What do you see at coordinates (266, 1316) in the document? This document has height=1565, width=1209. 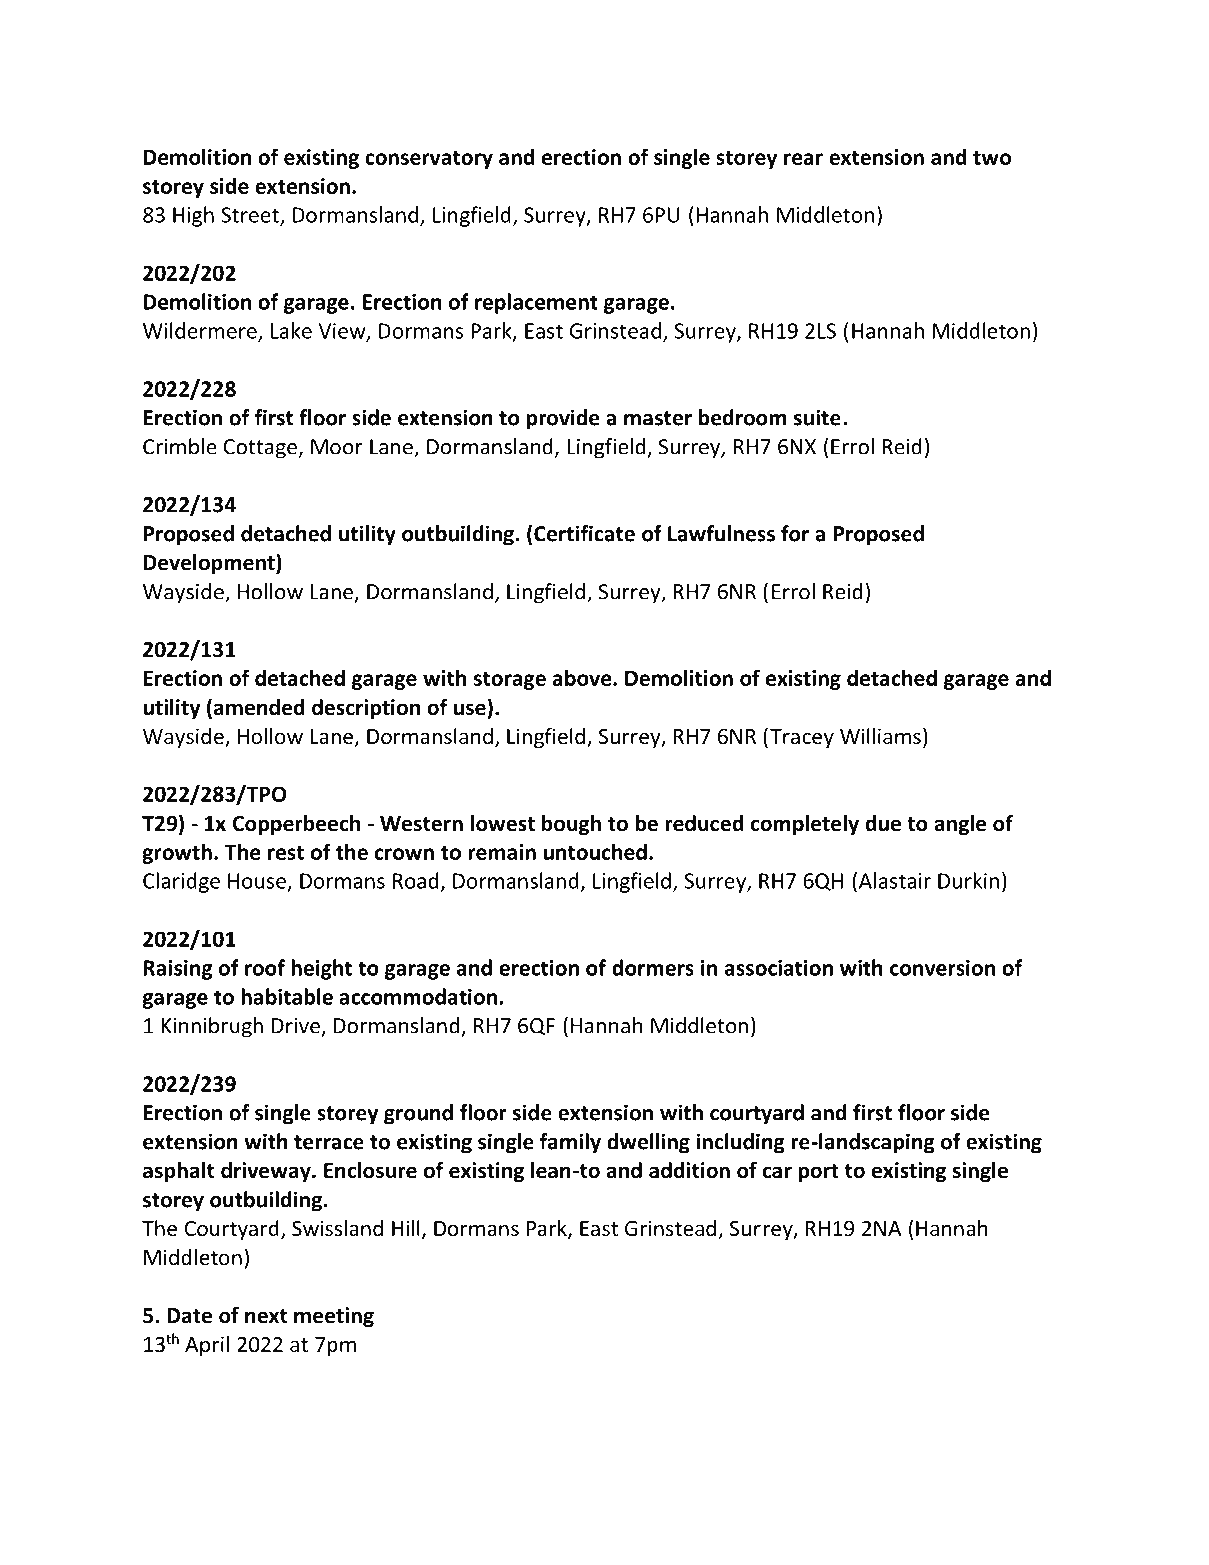 I see `next` at bounding box center [266, 1316].
